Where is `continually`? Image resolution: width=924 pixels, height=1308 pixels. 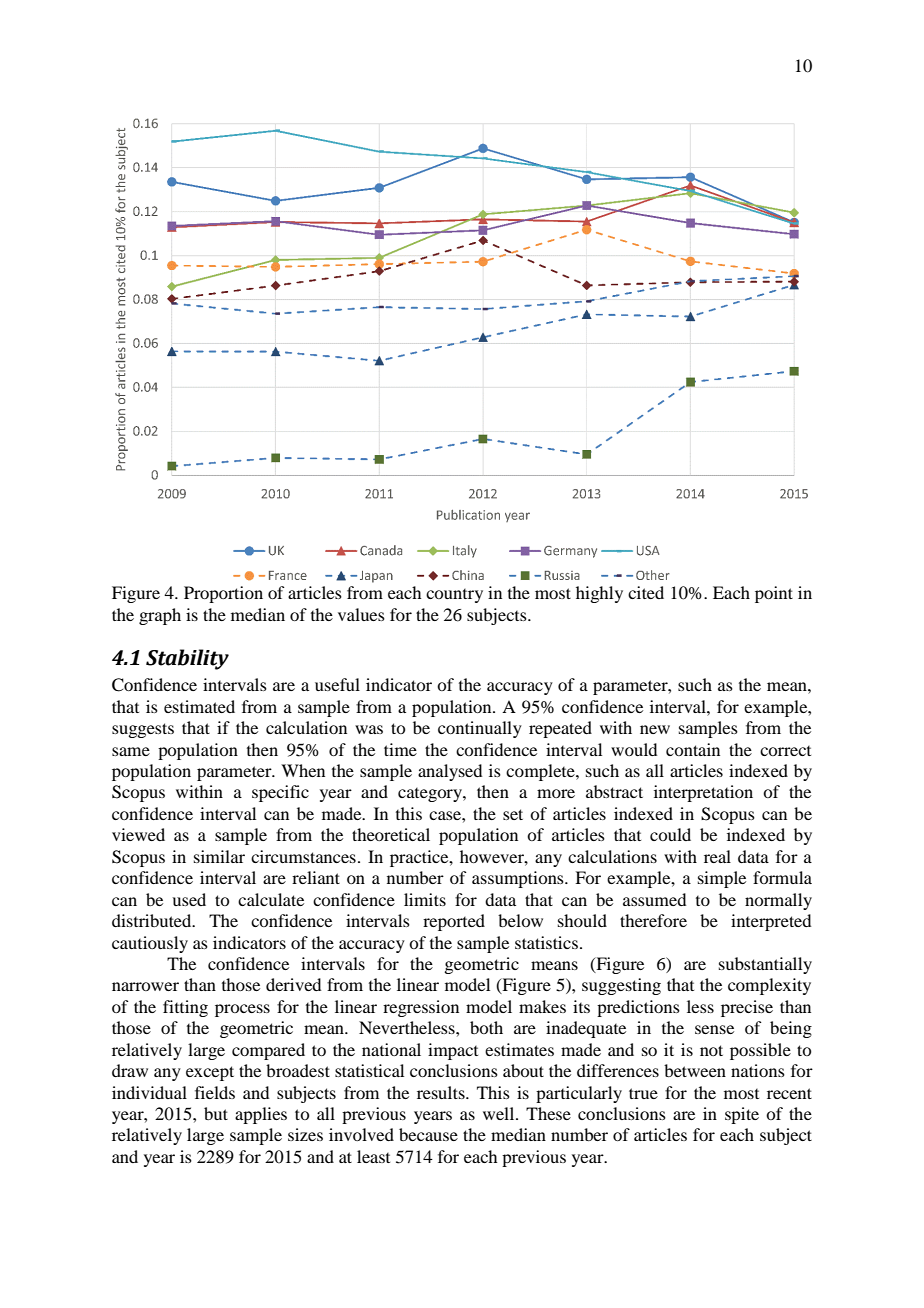 continually is located at coordinates (480, 729).
